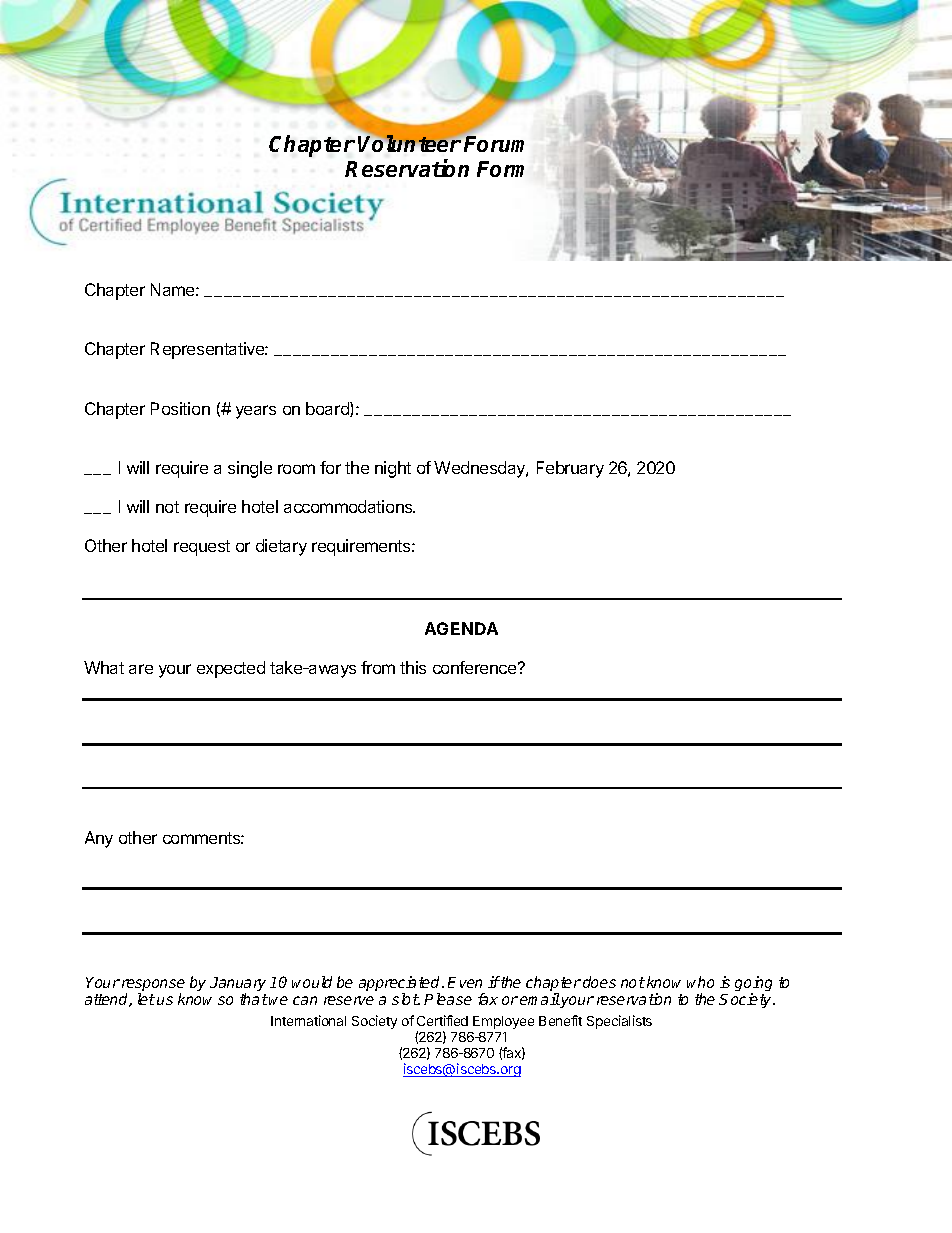 This screenshot has height=1233, width=952. What do you see at coordinates (99, 839) in the screenshot?
I see `Any` at bounding box center [99, 839].
